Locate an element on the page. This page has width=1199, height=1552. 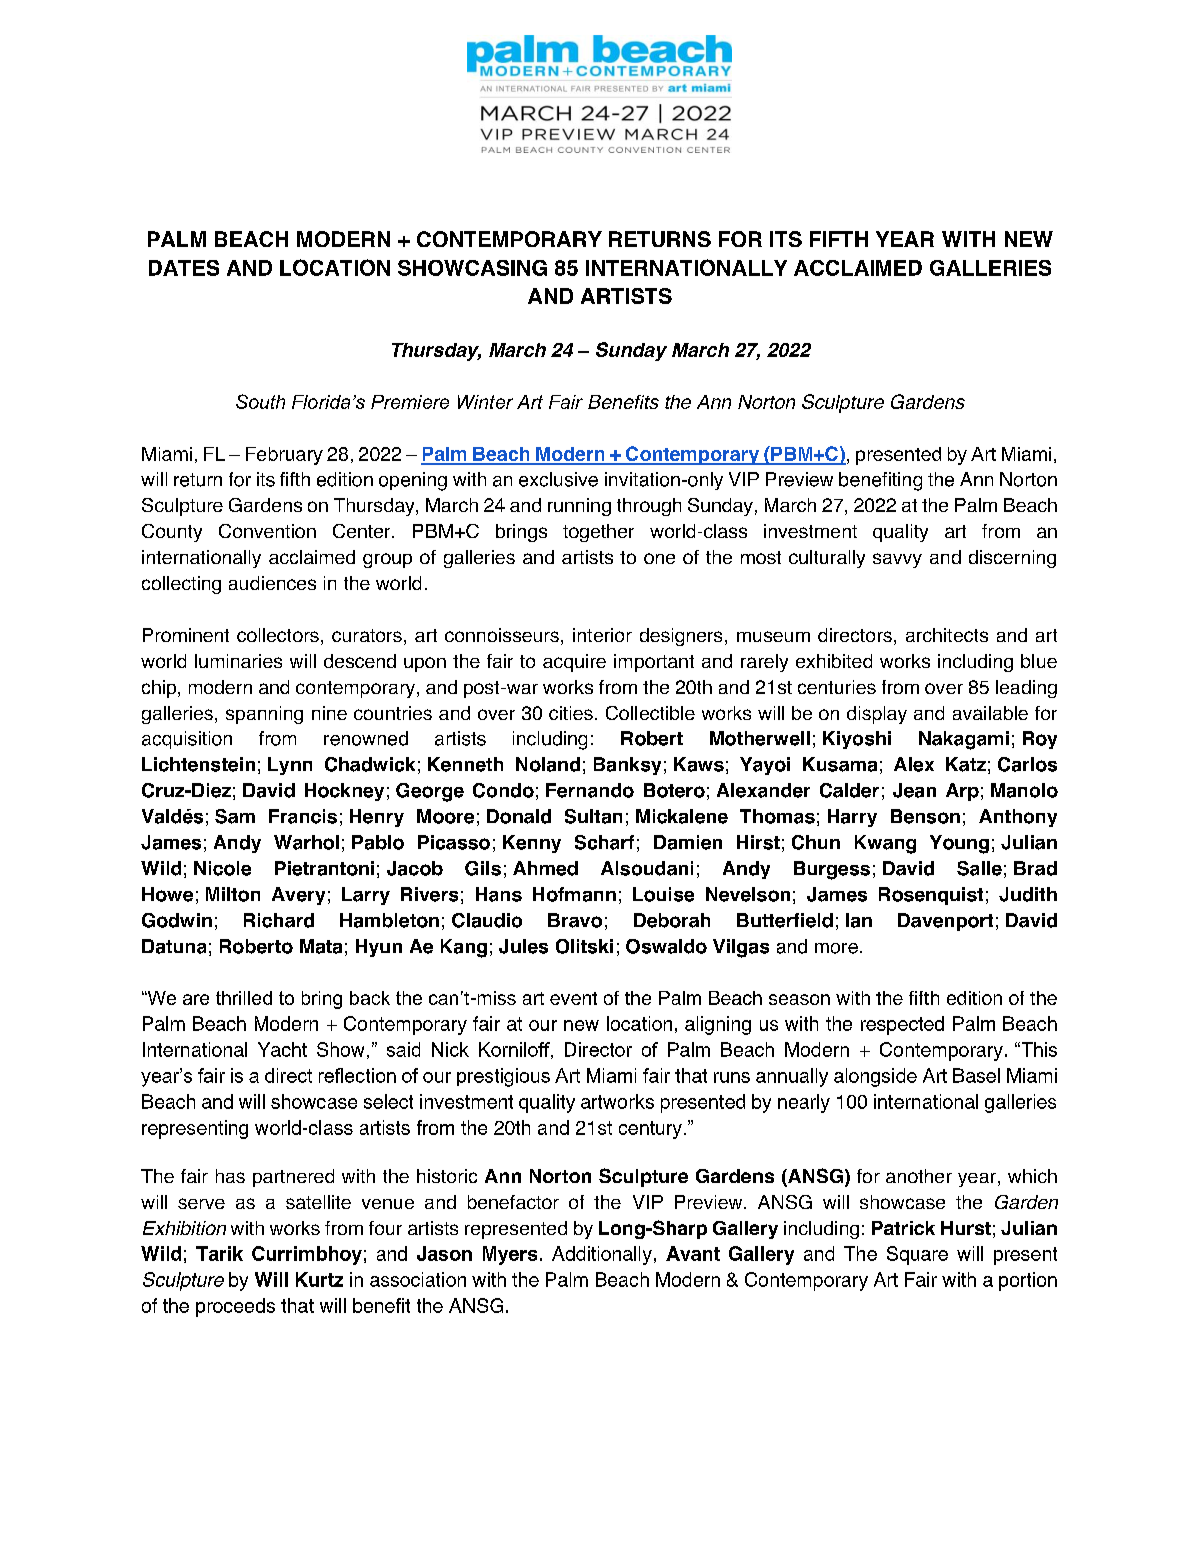
savvy is located at coordinates (897, 560).
